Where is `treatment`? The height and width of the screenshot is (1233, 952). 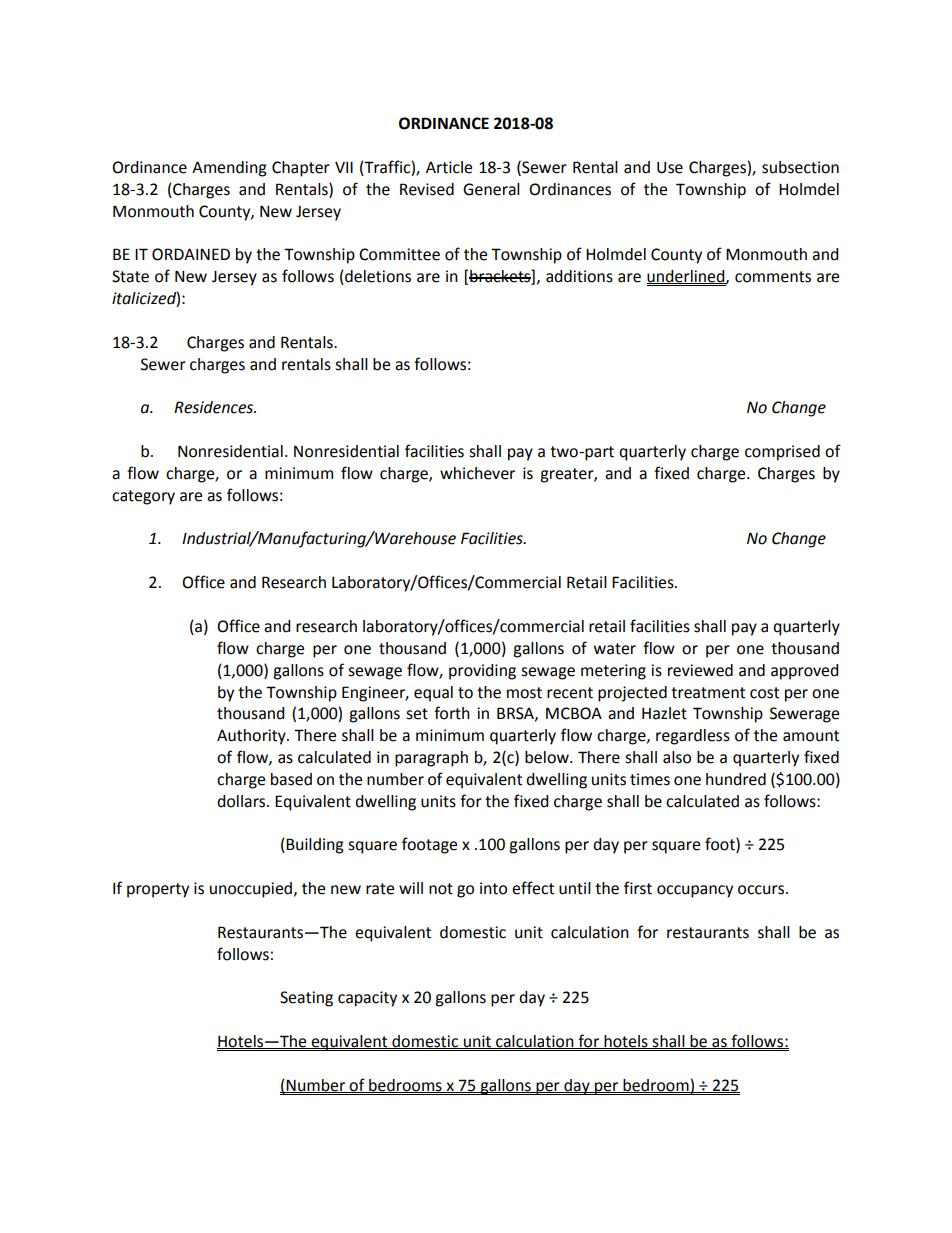 treatment is located at coordinates (708, 693).
